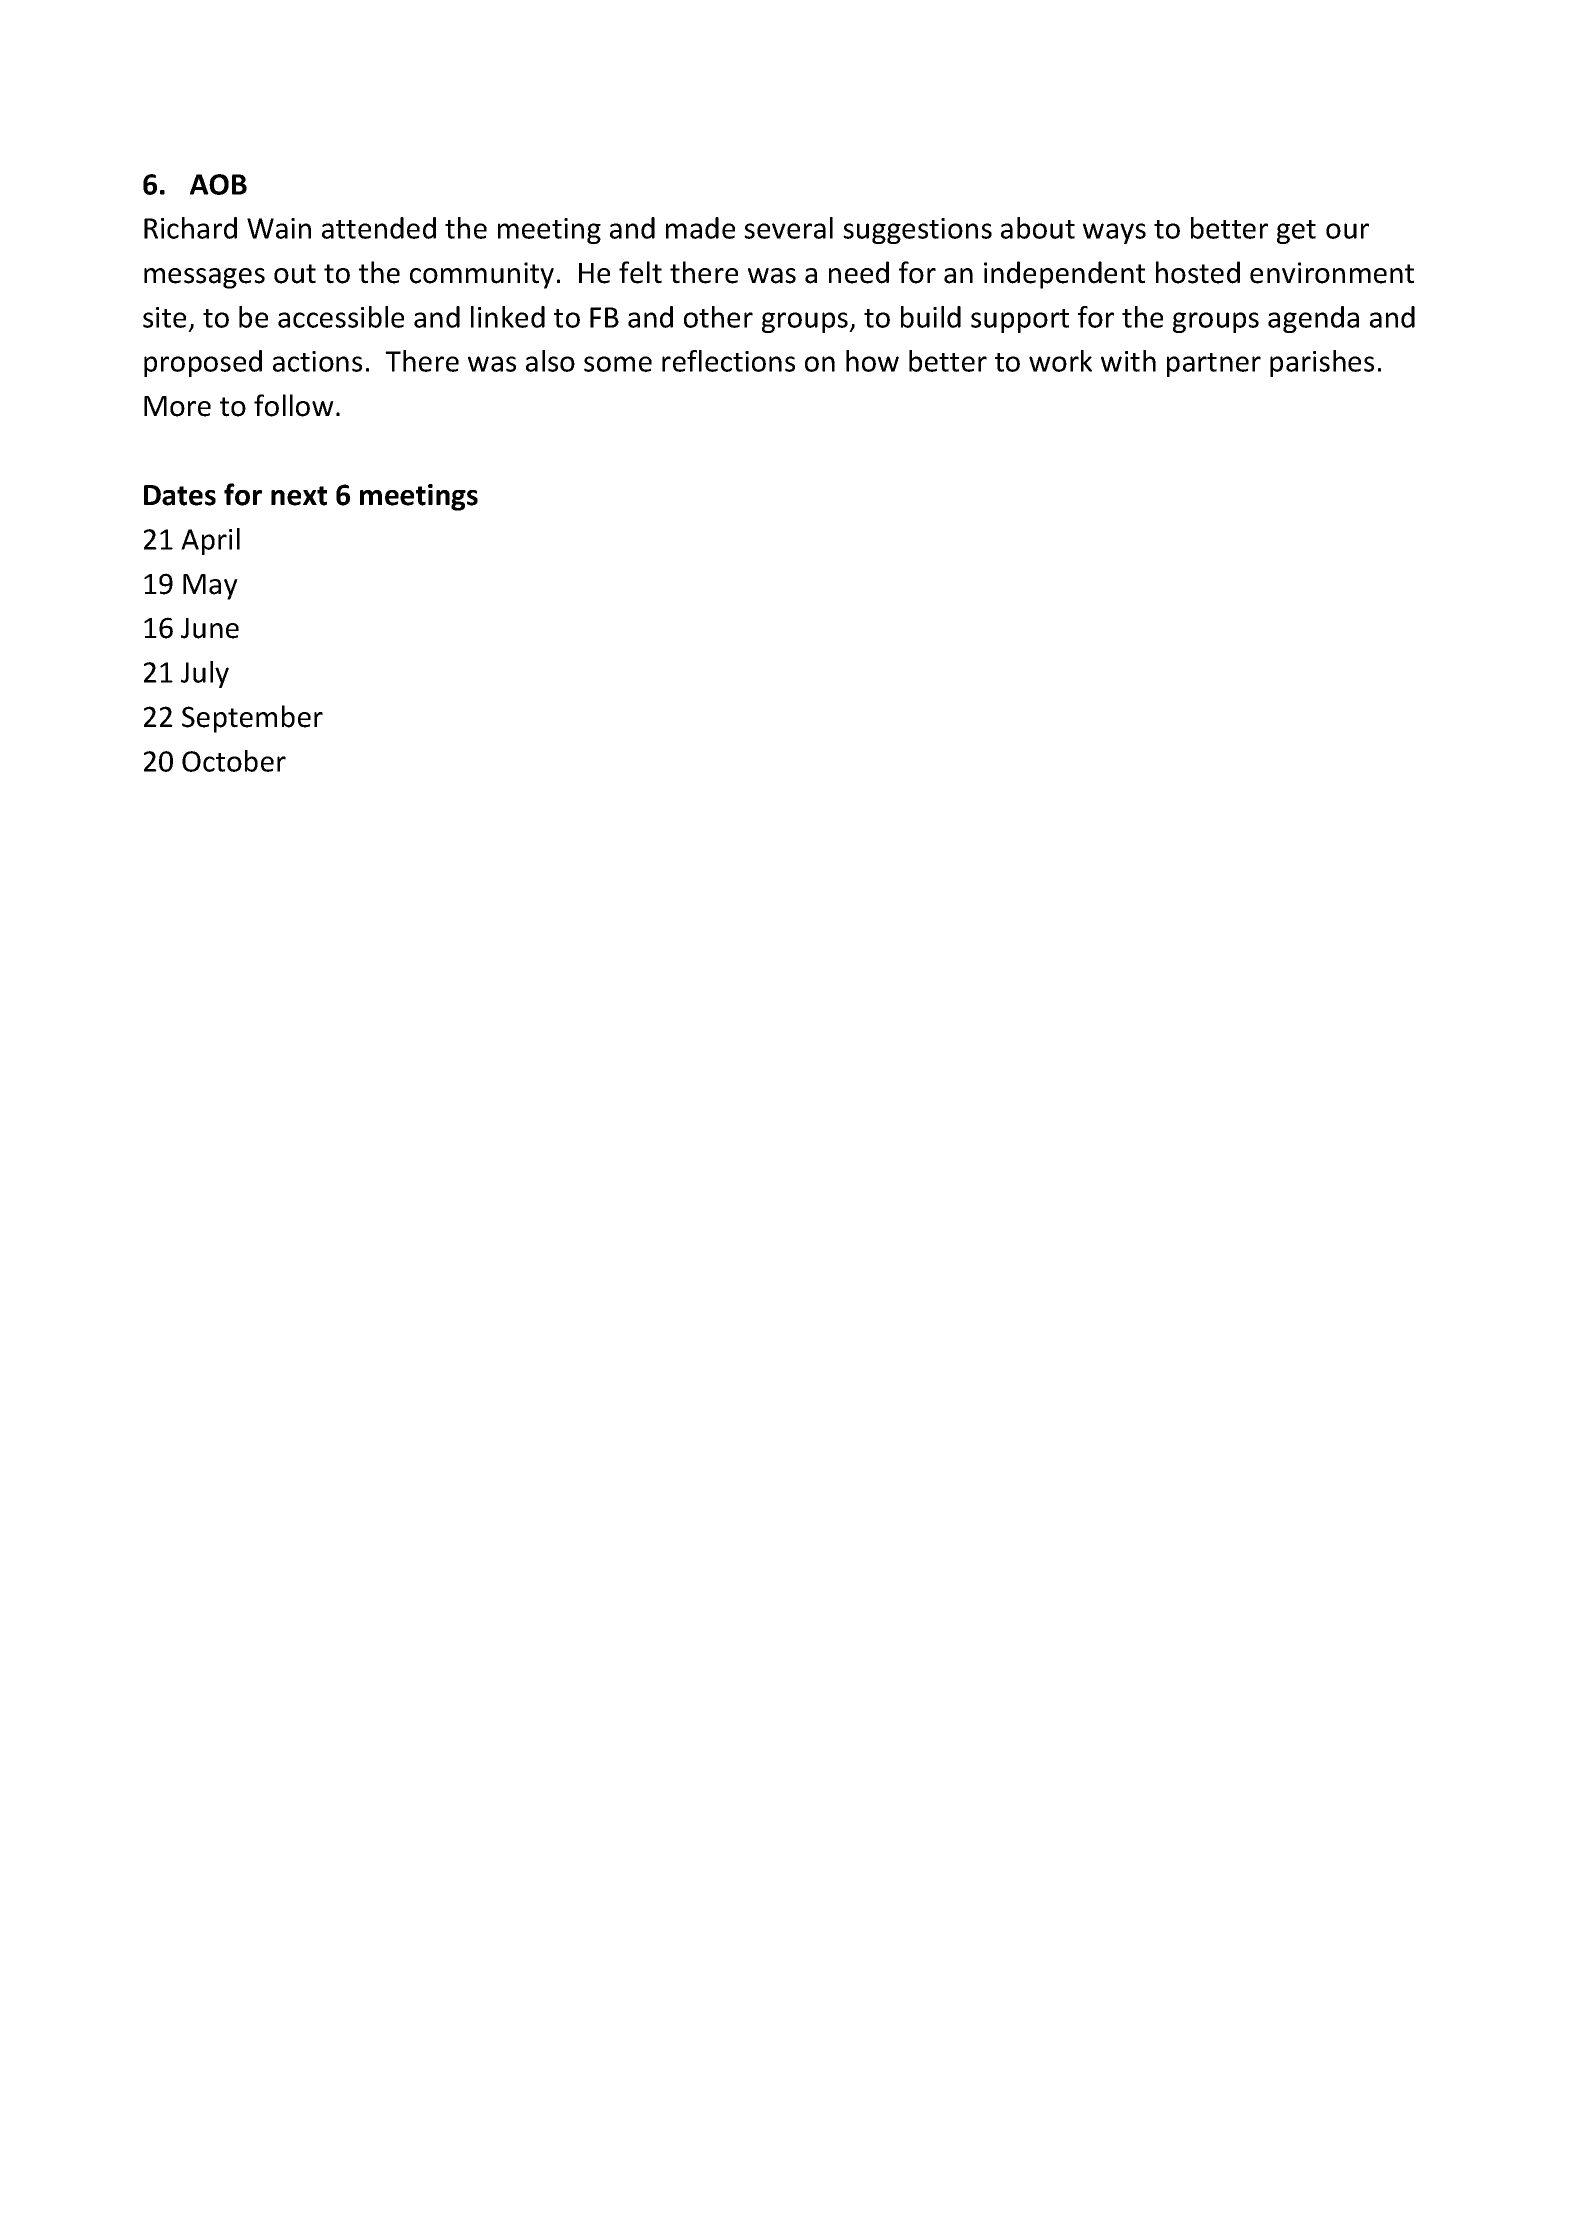 This document has height=2219, width=1569. Describe the element at coordinates (299, 496) in the document. I see `next` at that location.
